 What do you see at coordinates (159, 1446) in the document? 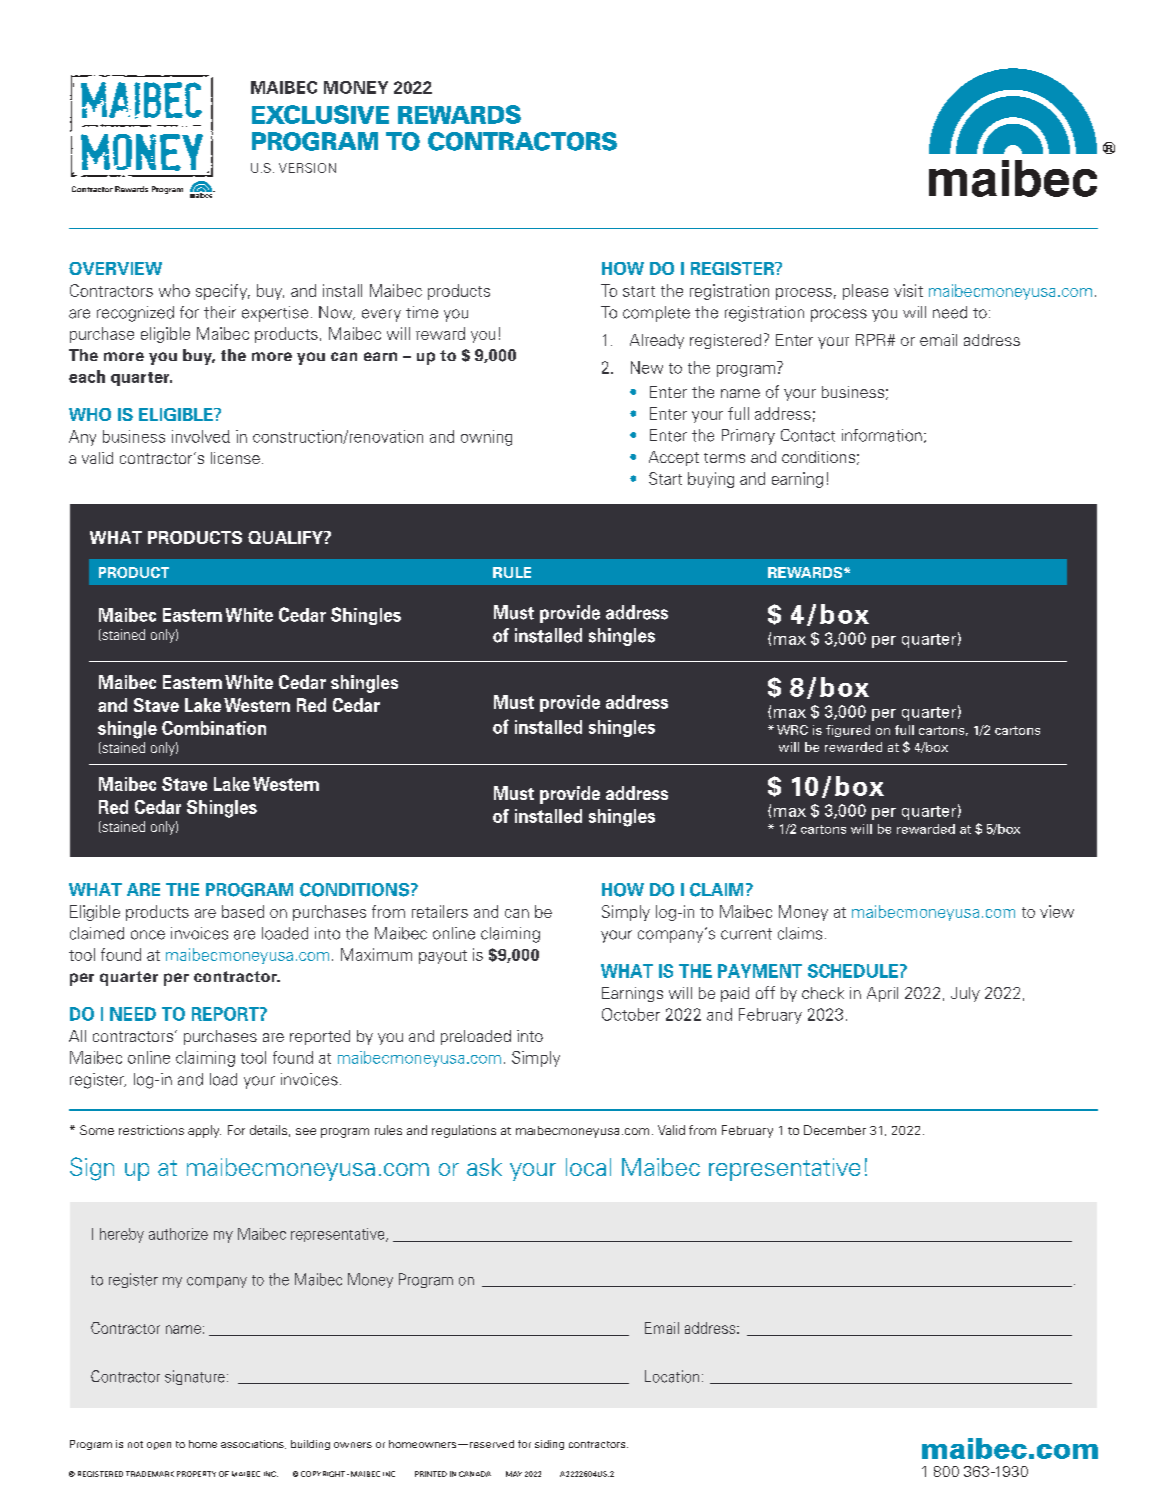
I see `open` at bounding box center [159, 1446].
